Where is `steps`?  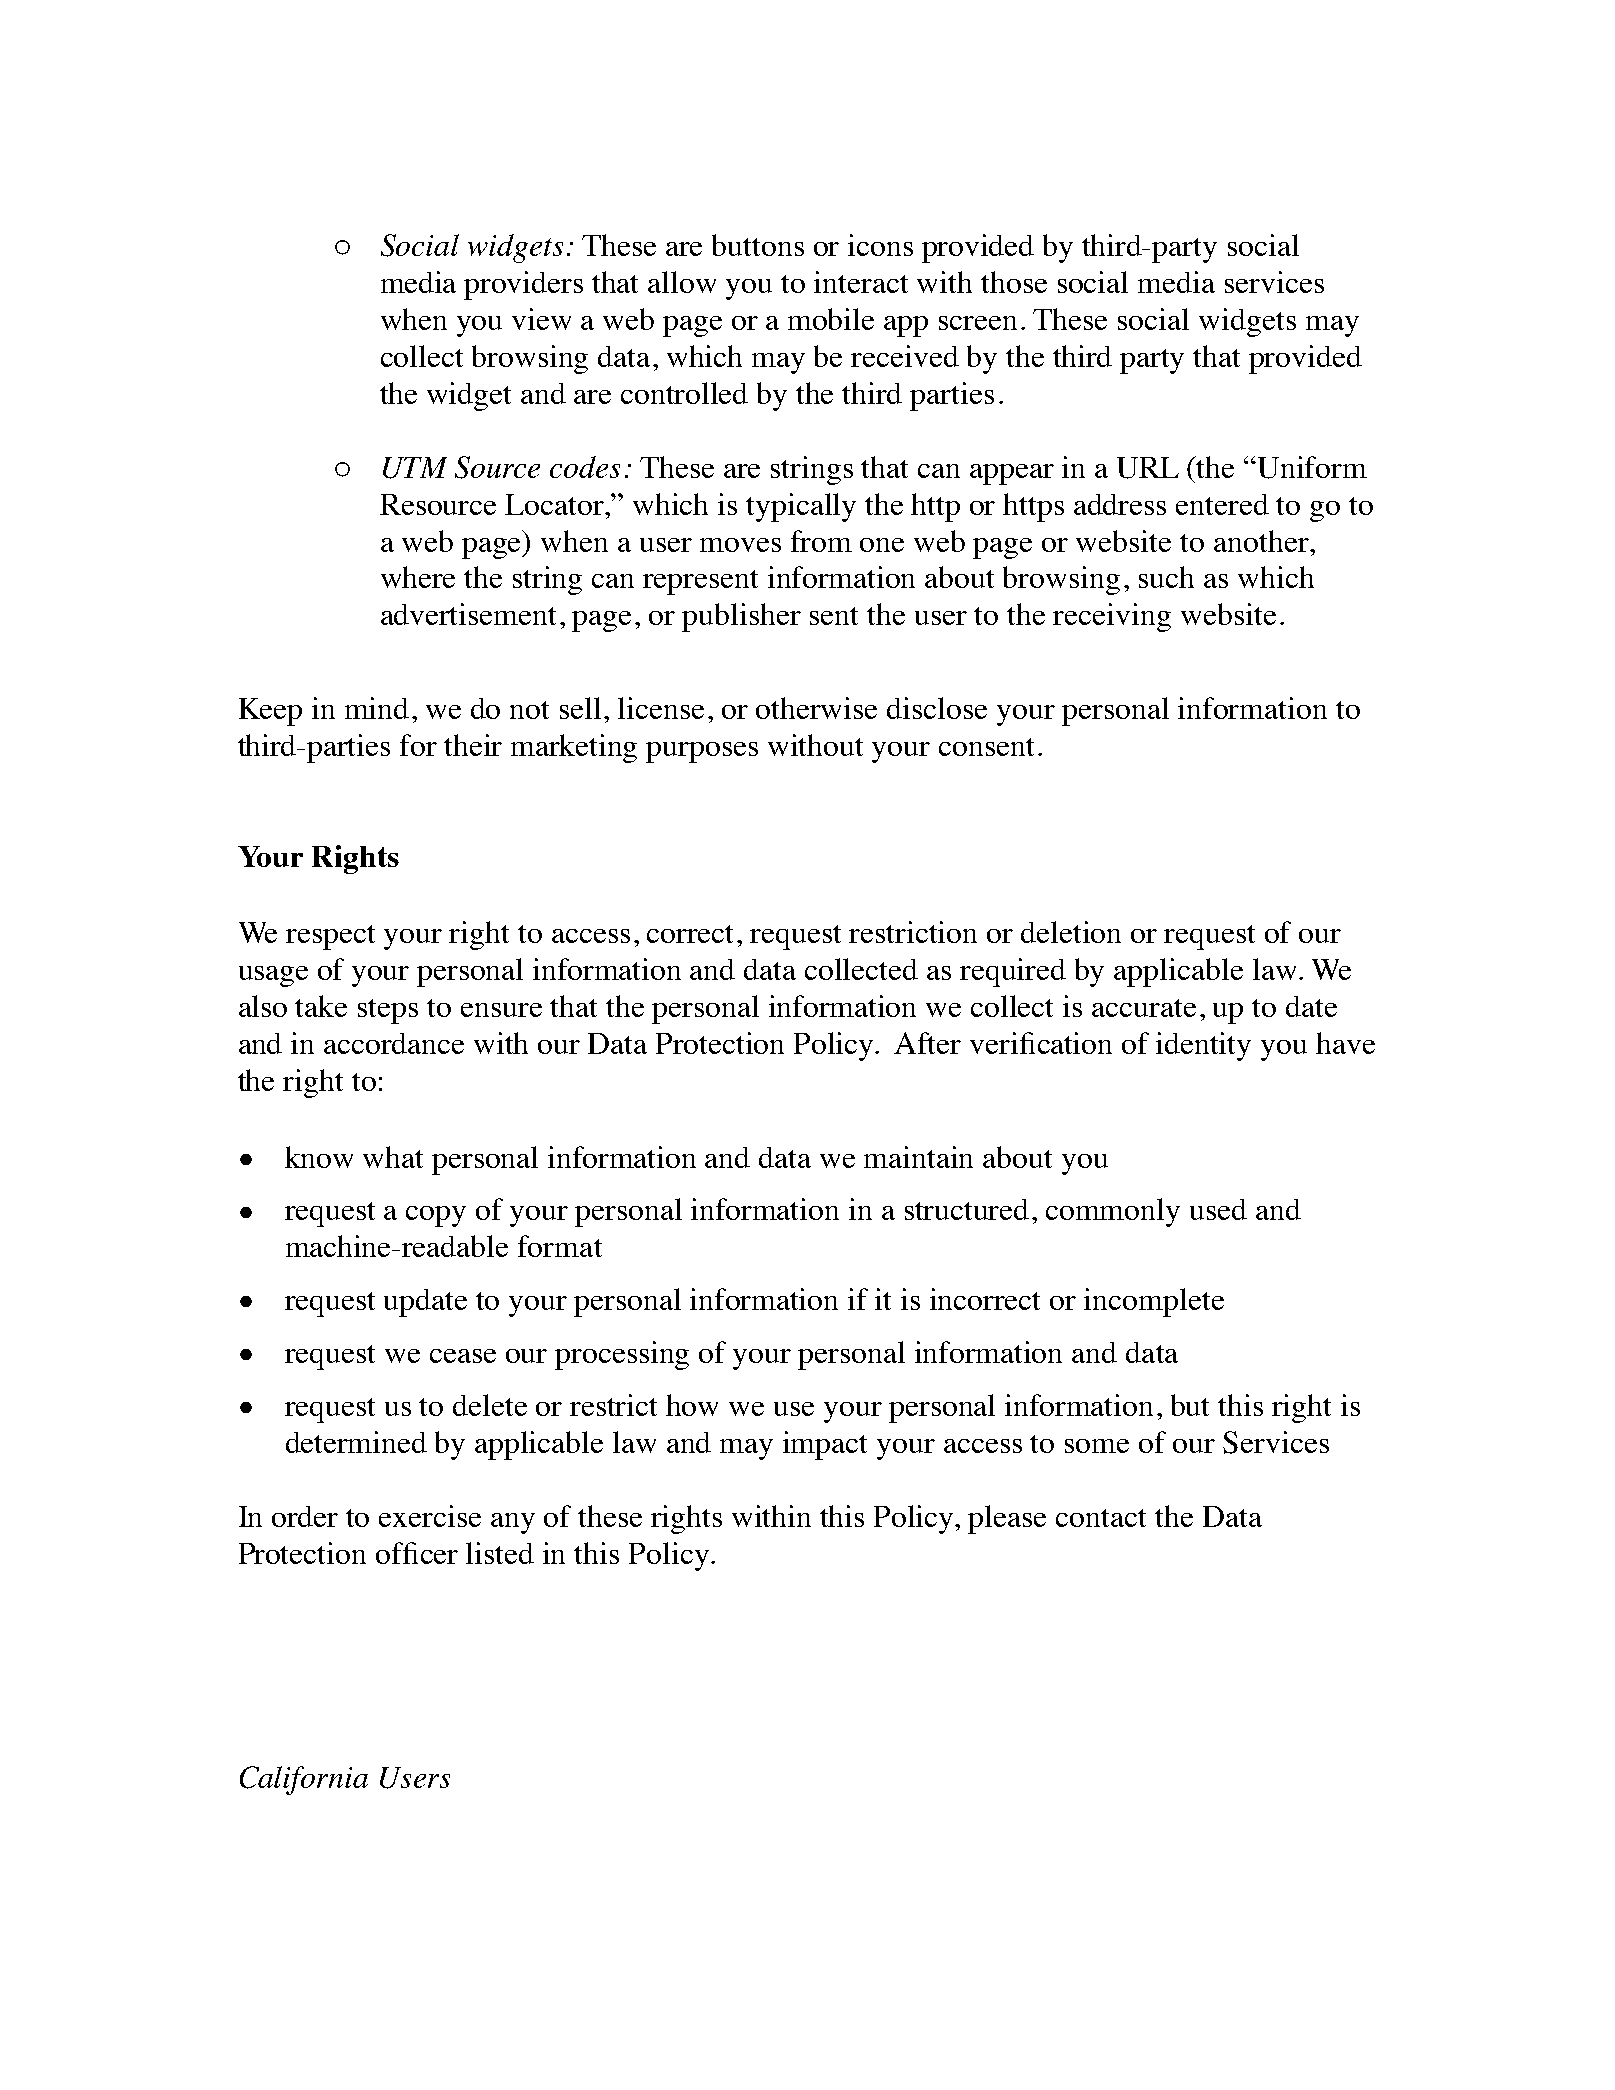
steps is located at coordinates (388, 1011).
